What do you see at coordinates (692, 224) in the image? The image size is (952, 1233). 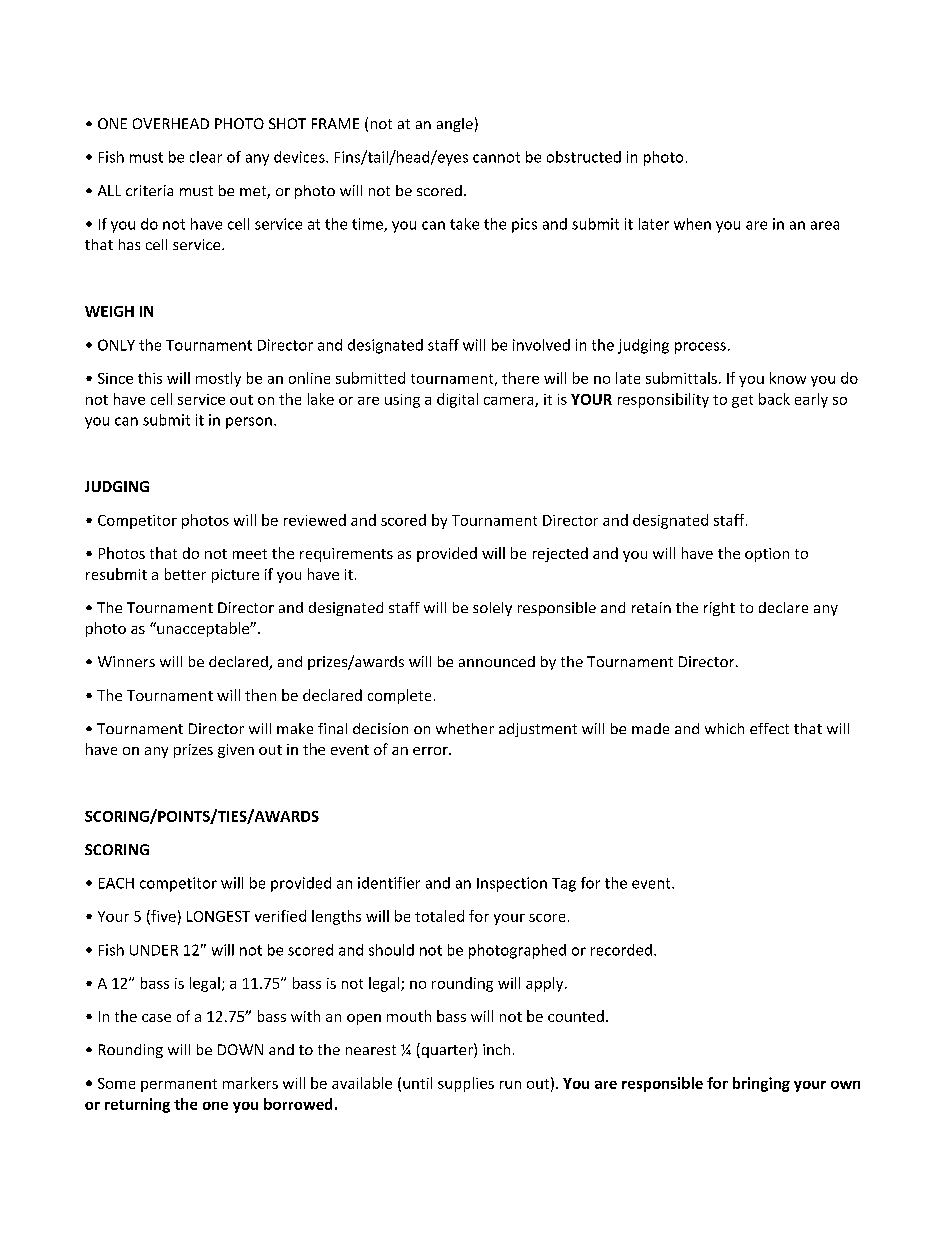 I see `when` at bounding box center [692, 224].
